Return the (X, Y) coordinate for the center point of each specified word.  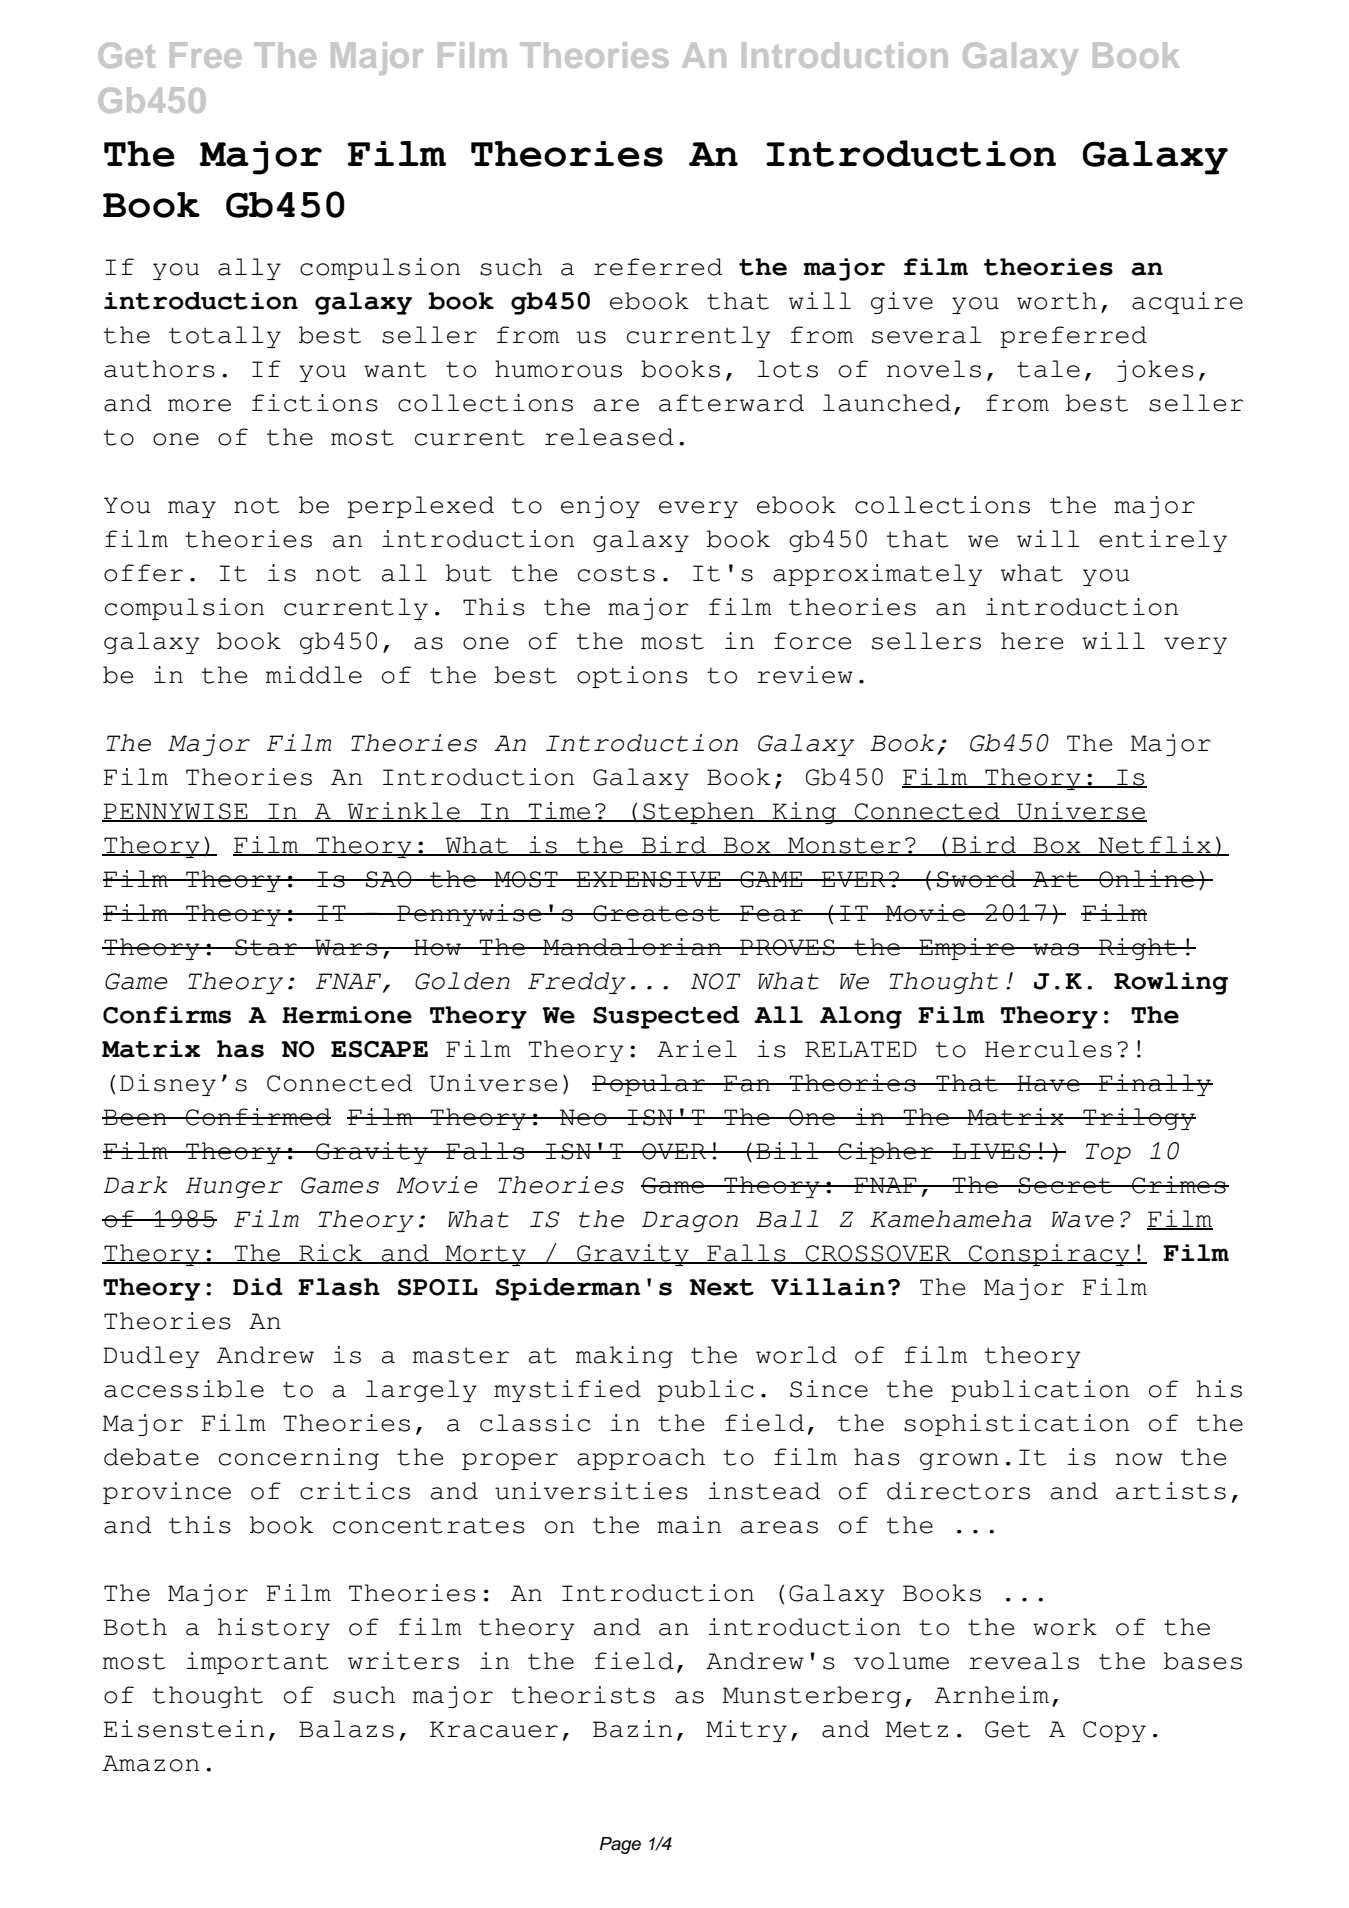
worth (1057, 301)
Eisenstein (183, 1729)
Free (206, 55)
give (902, 303)
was (1056, 949)
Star (266, 947)
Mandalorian (632, 947)
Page (620, 1845)
